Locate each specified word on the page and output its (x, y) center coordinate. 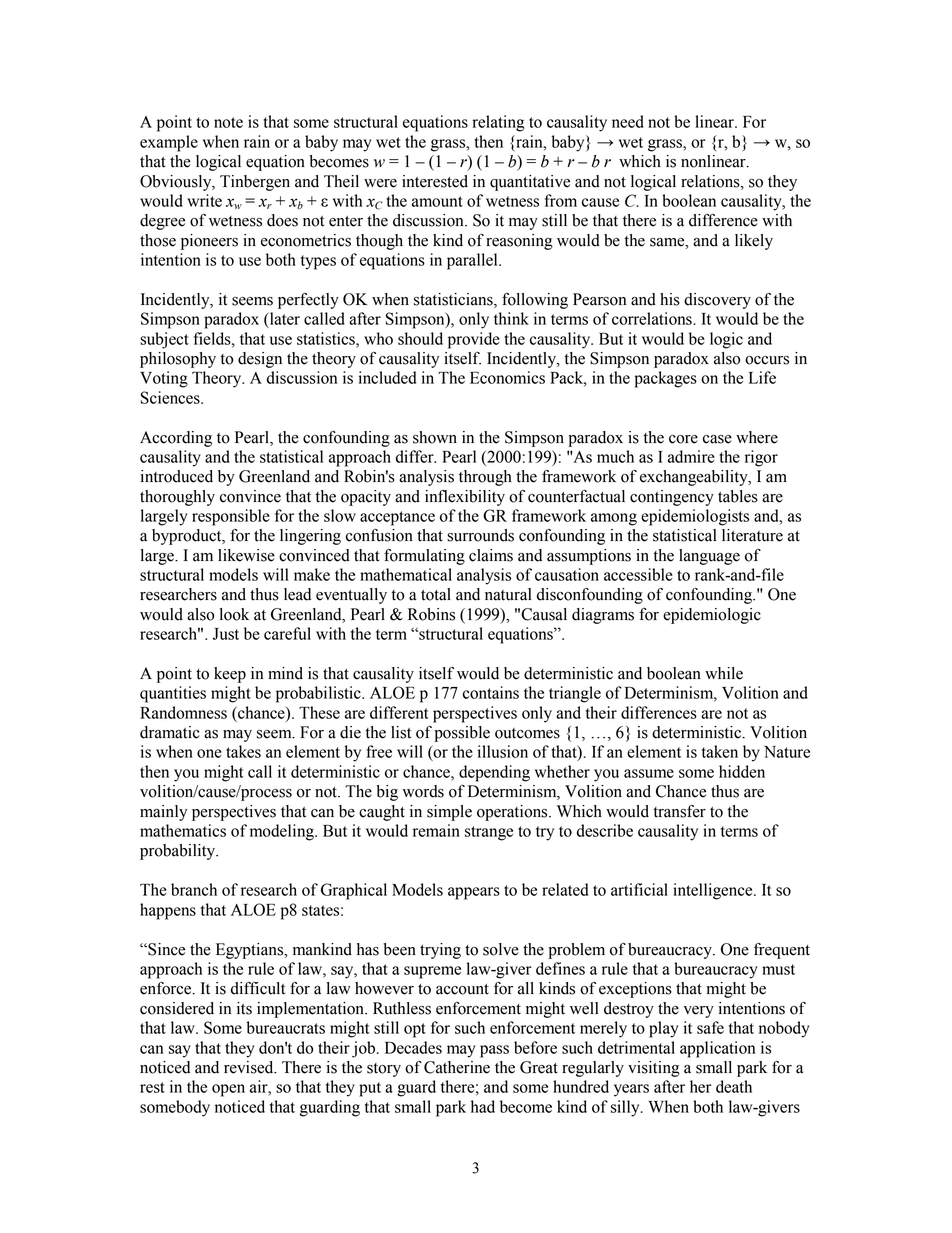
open (228, 1090)
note (228, 122)
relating (498, 123)
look (234, 614)
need (628, 121)
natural (508, 594)
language (709, 557)
